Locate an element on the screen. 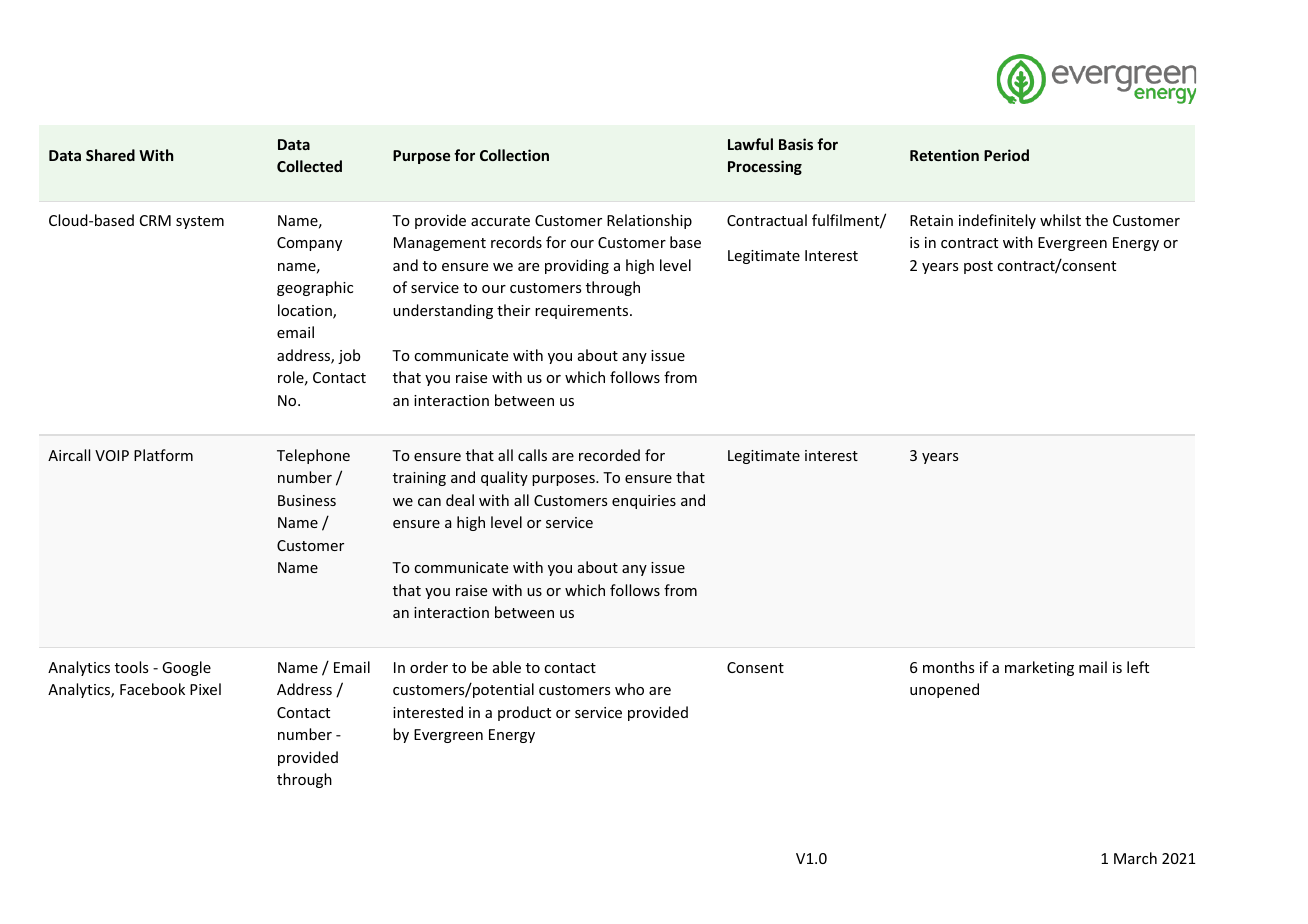 This screenshot has width=1308, height=924. Business is located at coordinates (307, 500).
